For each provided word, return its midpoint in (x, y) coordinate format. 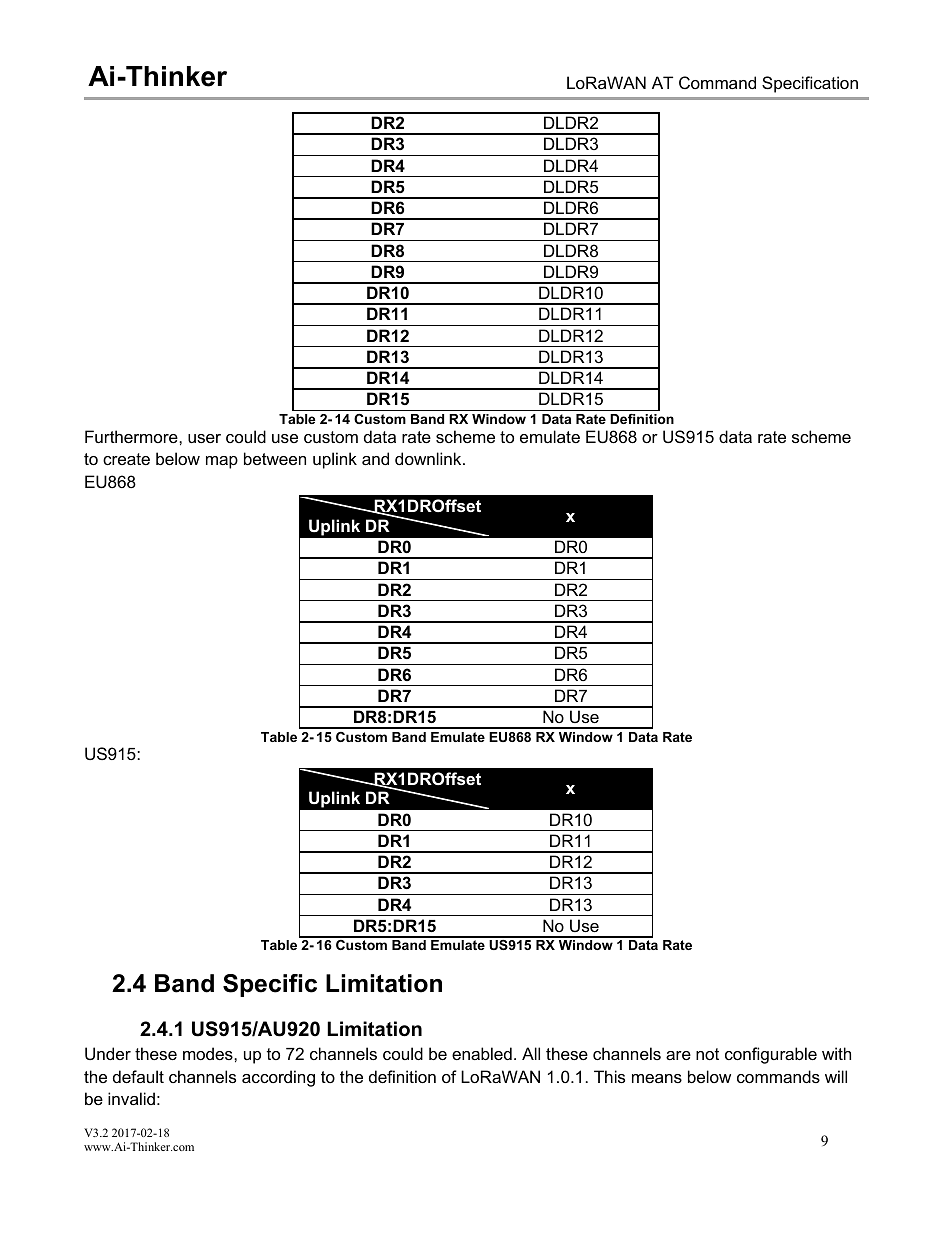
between (275, 458)
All (531, 1053)
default (138, 1076)
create (126, 459)
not (707, 1054)
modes (209, 1053)
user (204, 438)
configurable (771, 1055)
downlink (429, 458)
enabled (482, 1053)
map (222, 462)
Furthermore (132, 436)
